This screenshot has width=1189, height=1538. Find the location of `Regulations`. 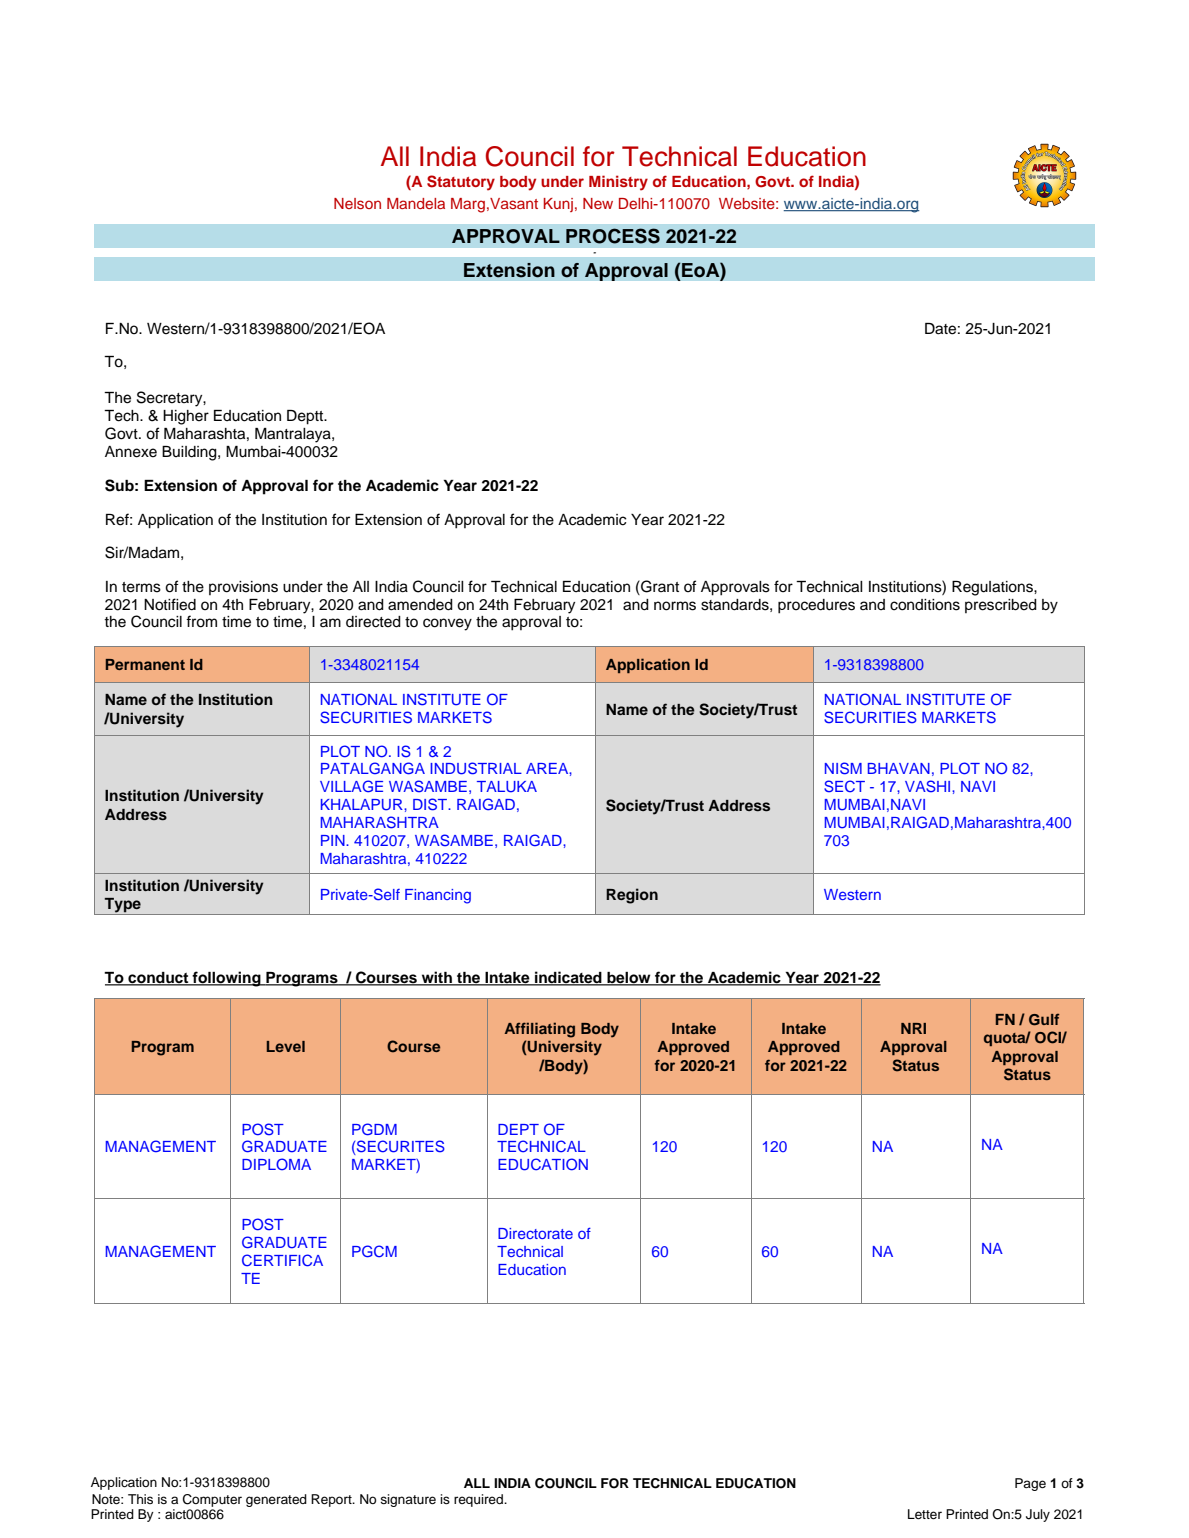

Regulations is located at coordinates (993, 588).
